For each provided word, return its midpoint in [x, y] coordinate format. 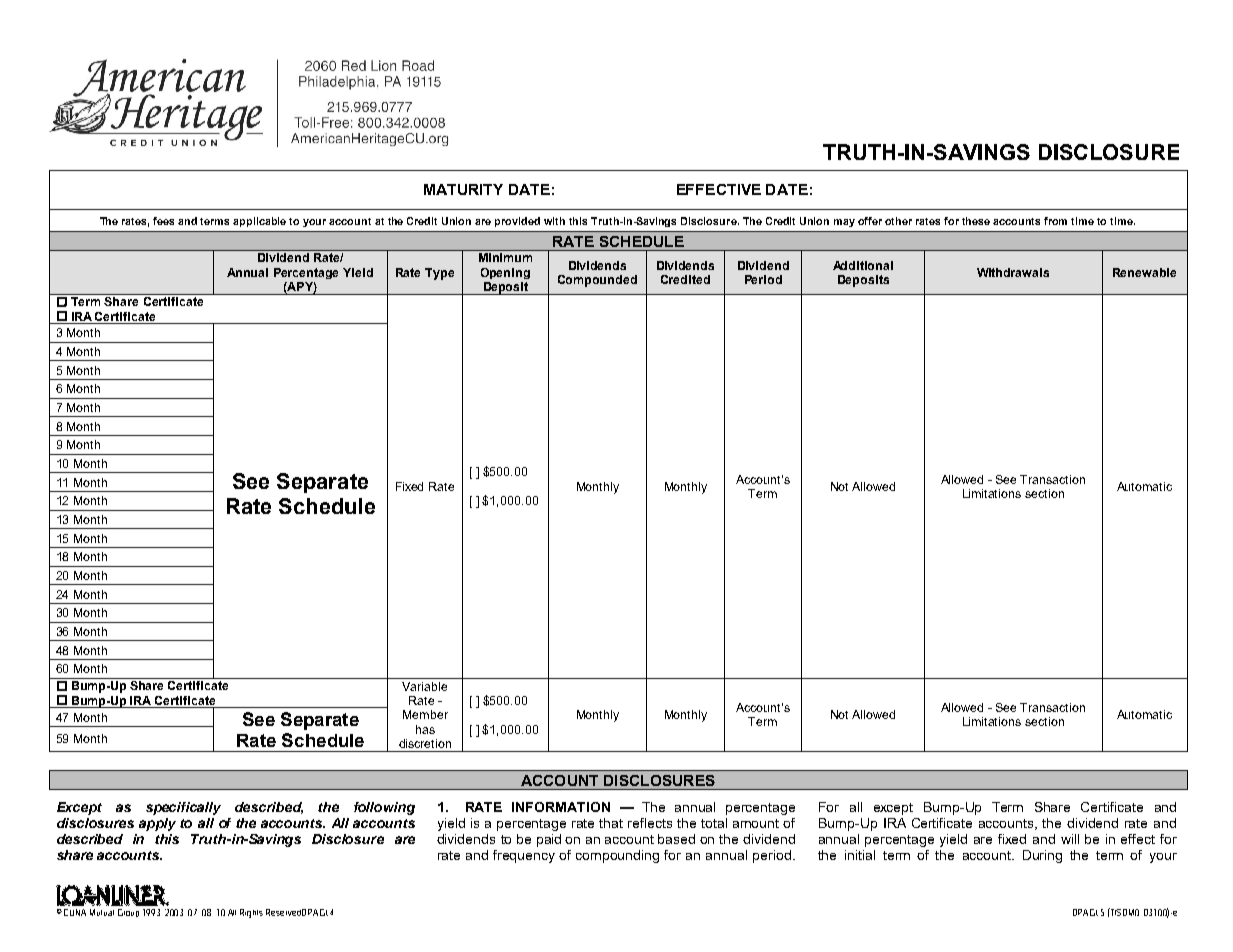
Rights [251, 913]
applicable [259, 222]
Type [439, 274]
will [1070, 839]
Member [425, 714]
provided [517, 222]
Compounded [597, 281]
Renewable [1144, 272]
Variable [424, 686]
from [1055, 221]
